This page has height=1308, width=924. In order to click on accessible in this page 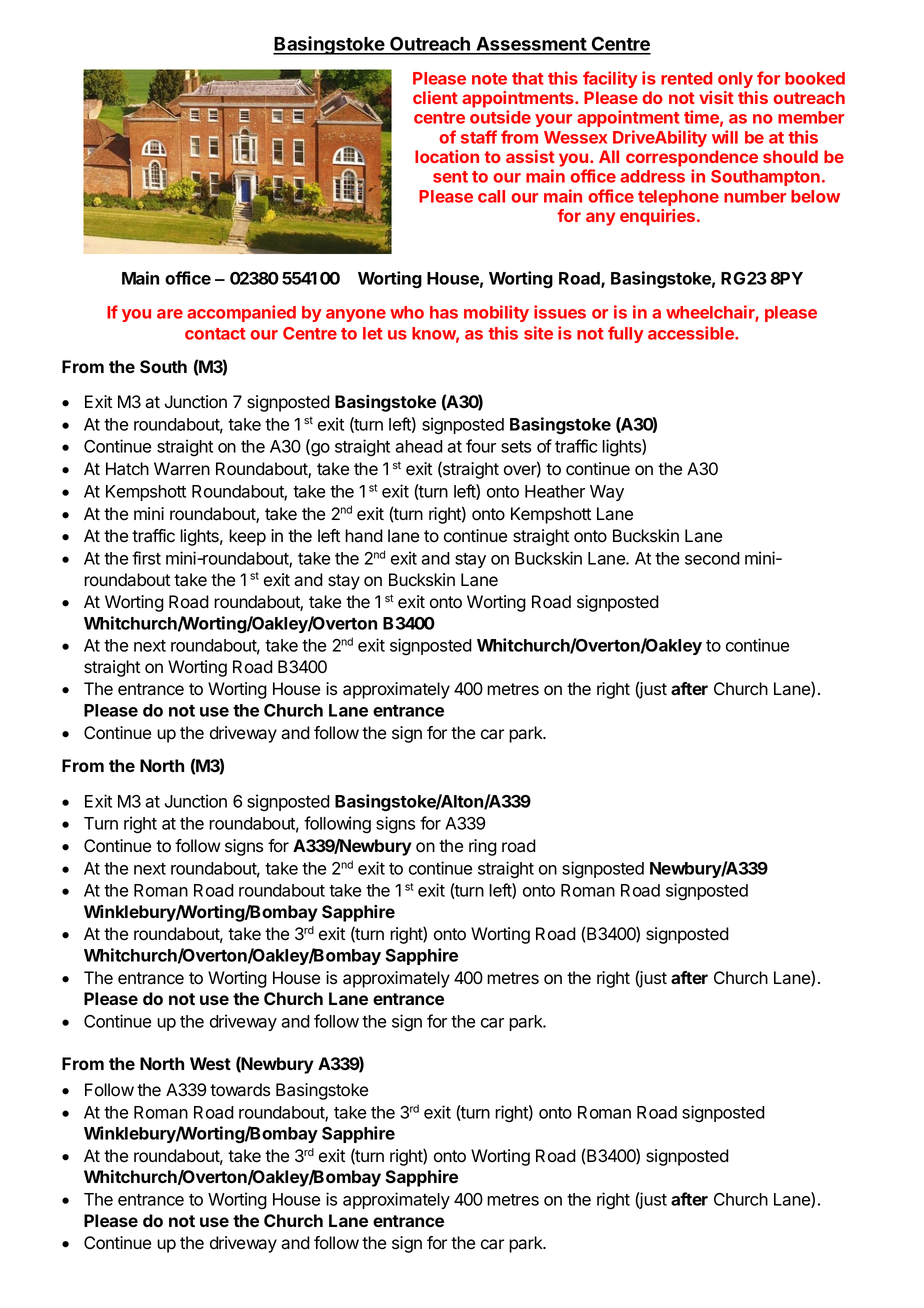, I will do `click(692, 333)`.
